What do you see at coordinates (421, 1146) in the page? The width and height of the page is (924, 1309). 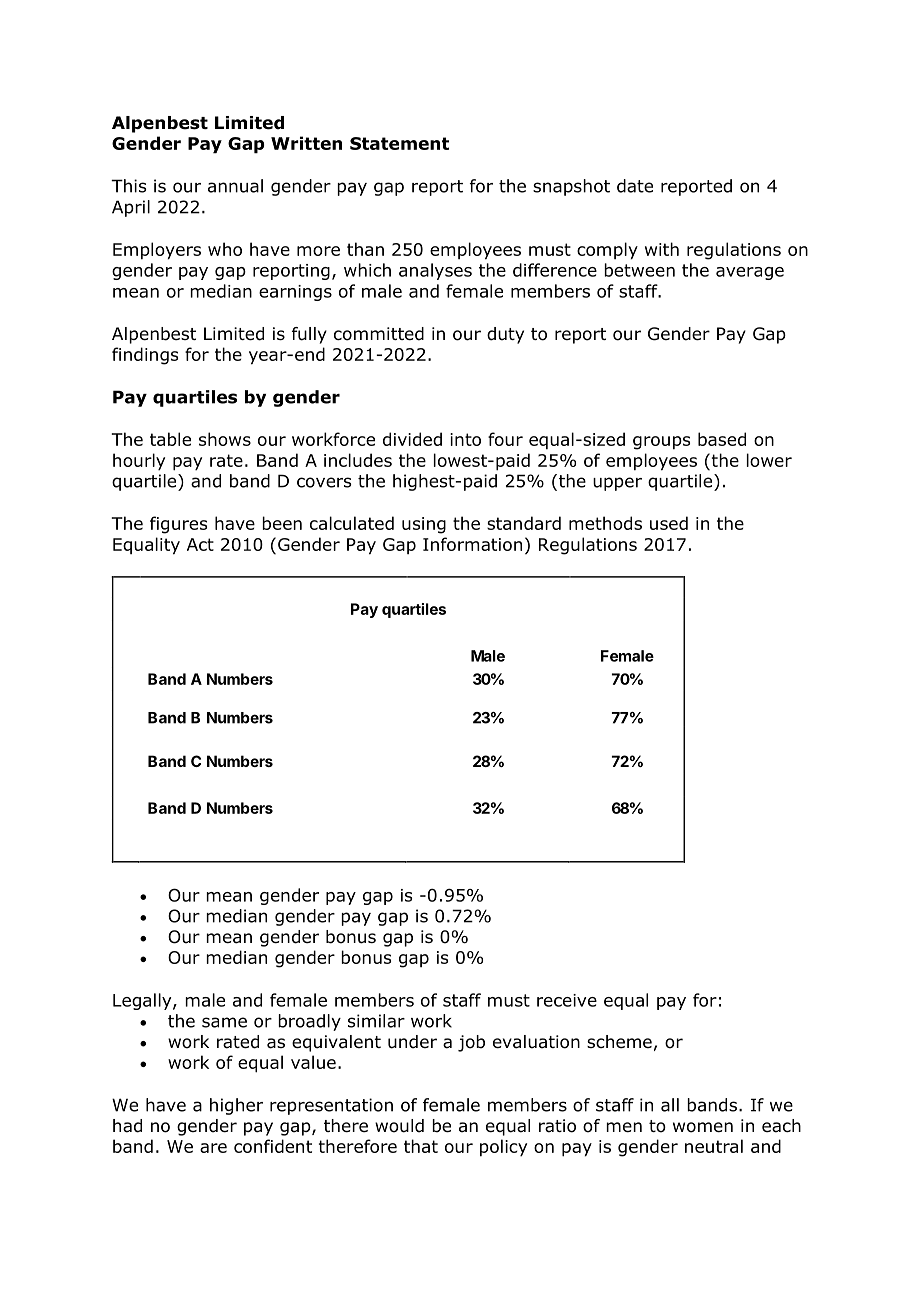 I see `that` at bounding box center [421, 1146].
